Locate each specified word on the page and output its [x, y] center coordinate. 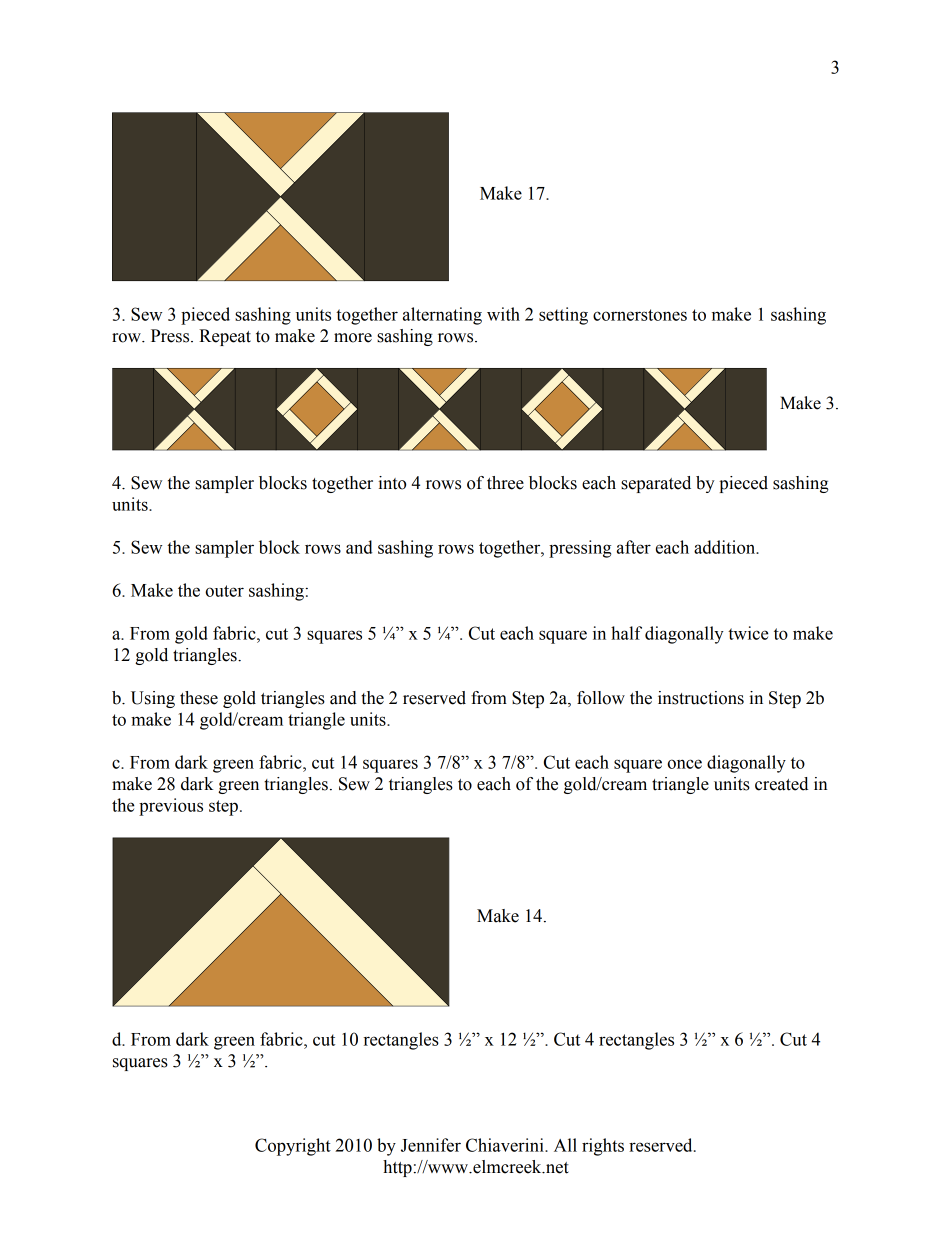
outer [224, 591]
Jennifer [431, 1145]
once [684, 764]
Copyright [293, 1147]
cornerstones [640, 315]
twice [748, 633]
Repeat [225, 337]
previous [171, 807]
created [781, 784]
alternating [442, 316]
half [626, 633]
